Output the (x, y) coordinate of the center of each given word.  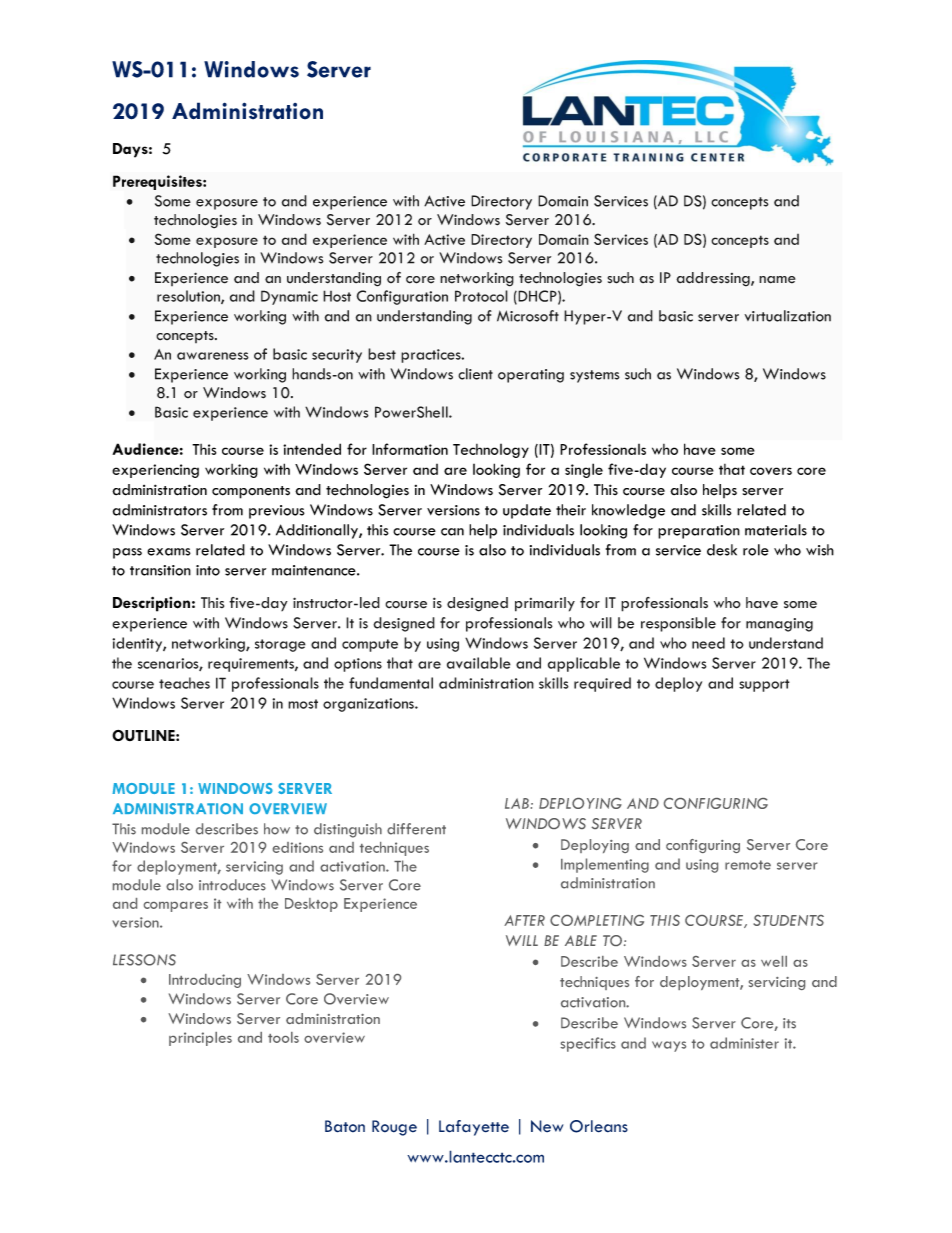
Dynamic (289, 297)
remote (748, 865)
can (452, 532)
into (208, 570)
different (416, 829)
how (277, 829)
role (756, 550)
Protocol (481, 296)
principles (200, 1039)
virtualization (787, 316)
